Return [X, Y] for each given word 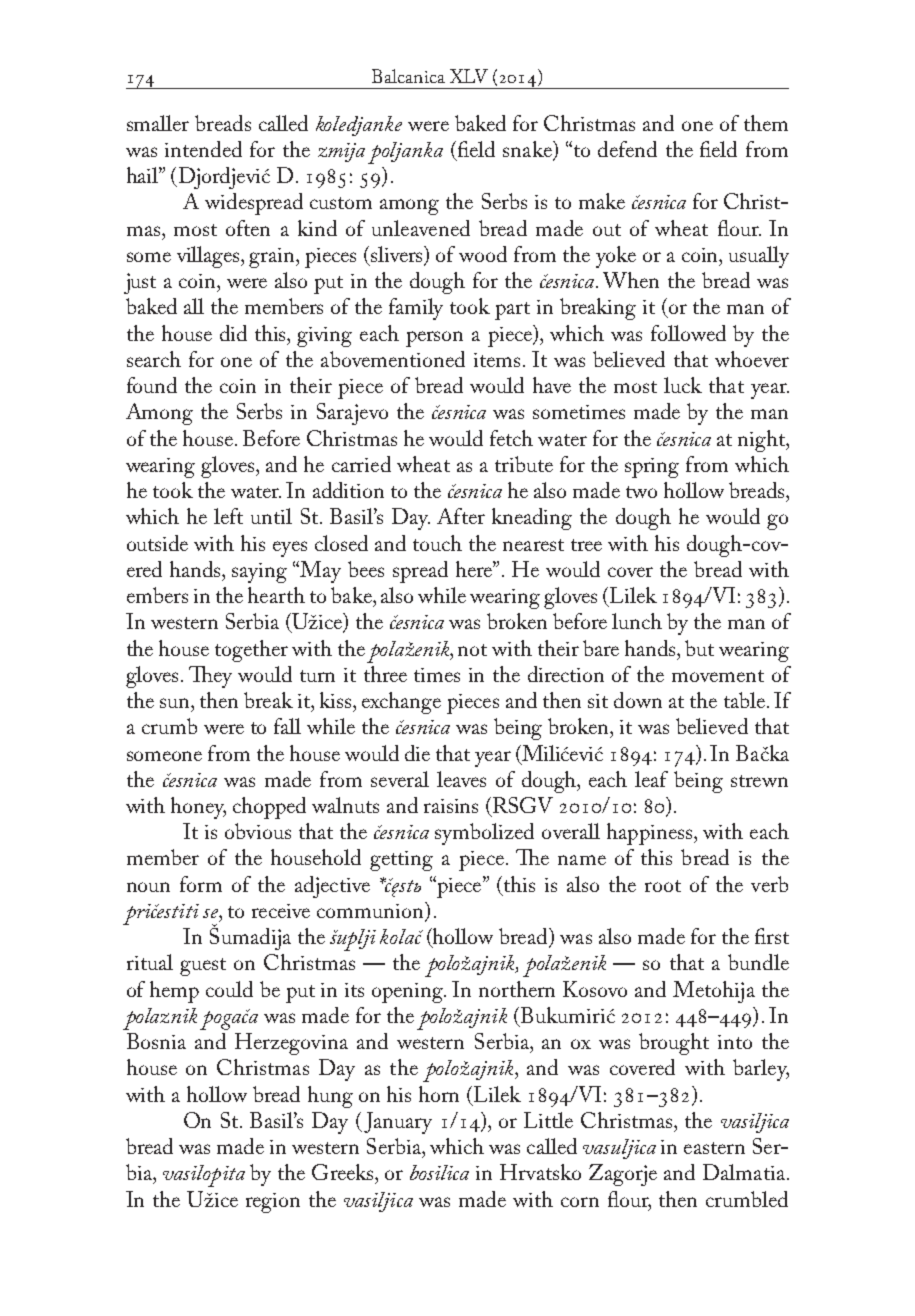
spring [652, 468]
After [461, 516]
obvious [258, 831]
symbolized [484, 834]
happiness [651, 834]
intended [203, 149]
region [273, 1203]
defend [627, 149]
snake [528, 150]
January [398, 1123]
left [228, 516]
